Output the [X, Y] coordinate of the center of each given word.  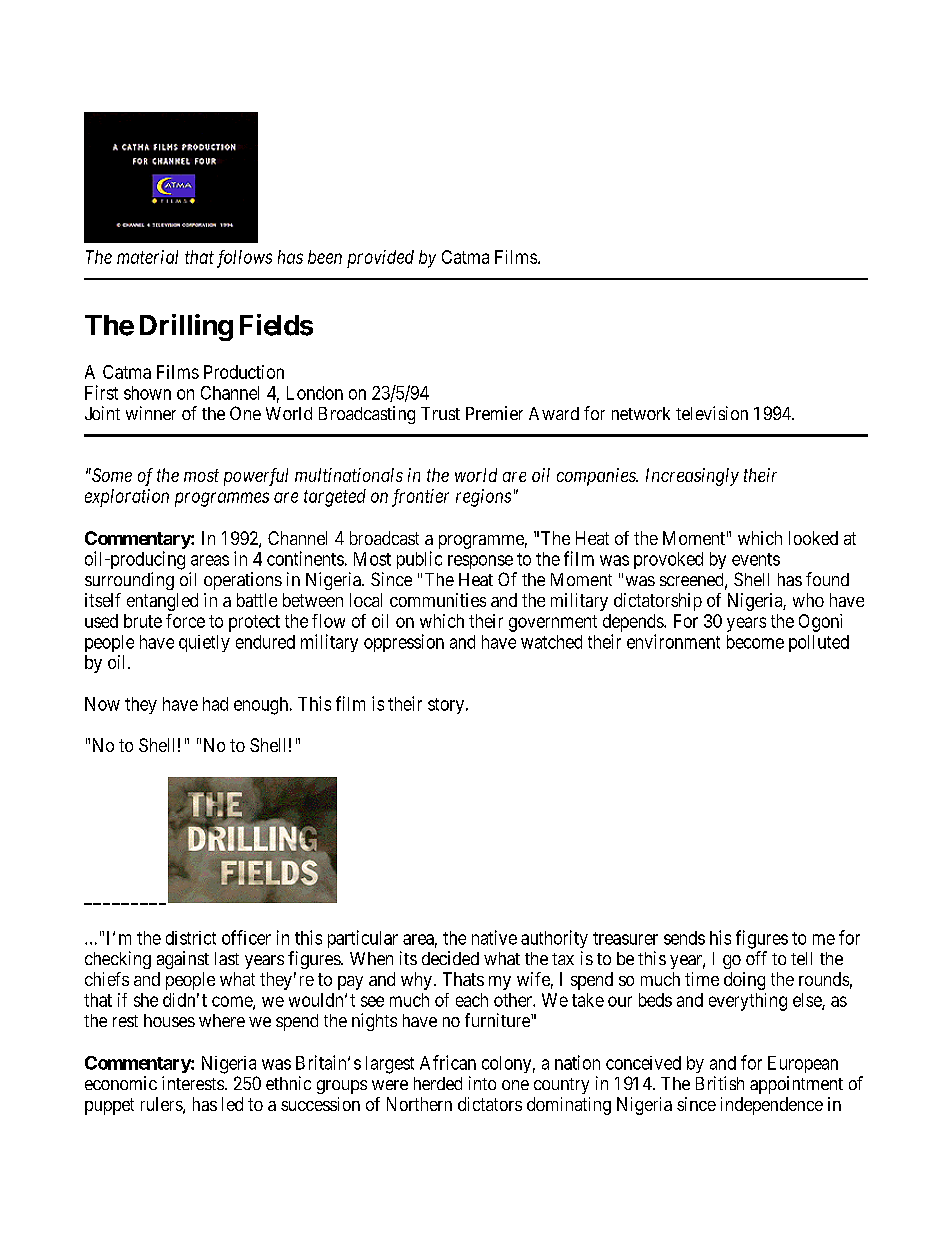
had [215, 704]
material [147, 257]
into [482, 1083]
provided [380, 259]
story [447, 706]
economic [121, 1083]
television [712, 413]
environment [673, 641]
